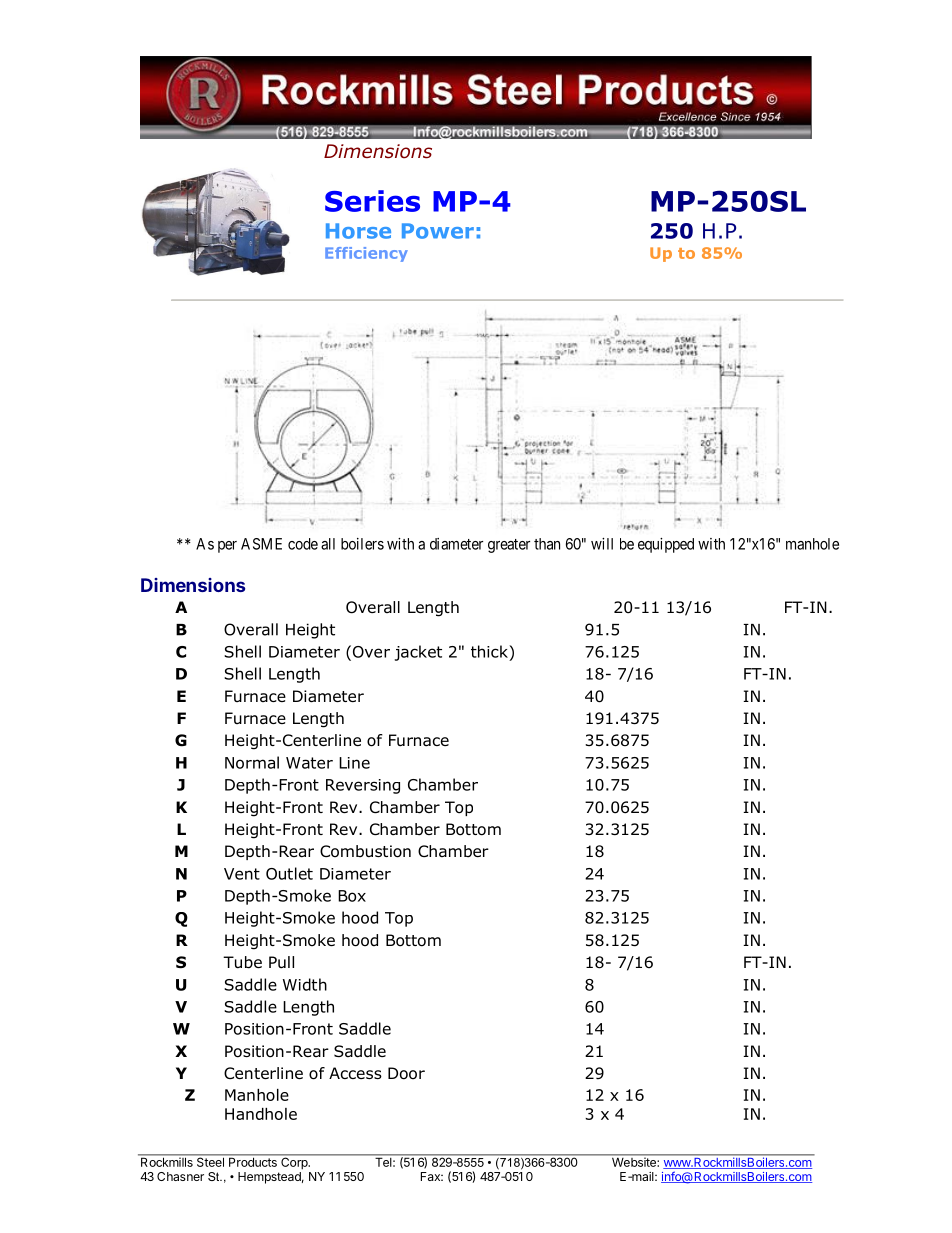 This document has height=1233, width=952. I want to click on Box, so click(352, 896).
